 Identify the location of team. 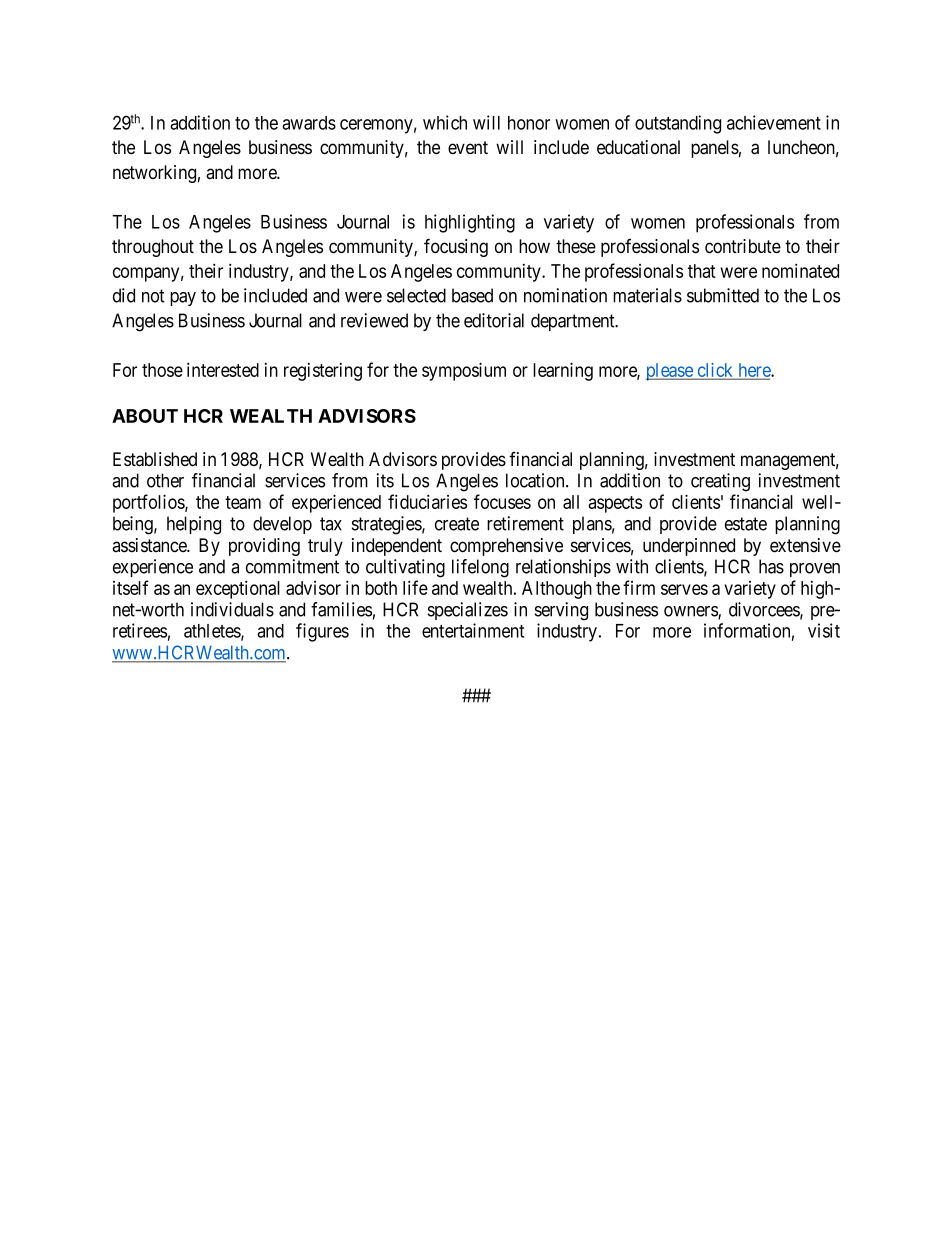
(243, 502).
